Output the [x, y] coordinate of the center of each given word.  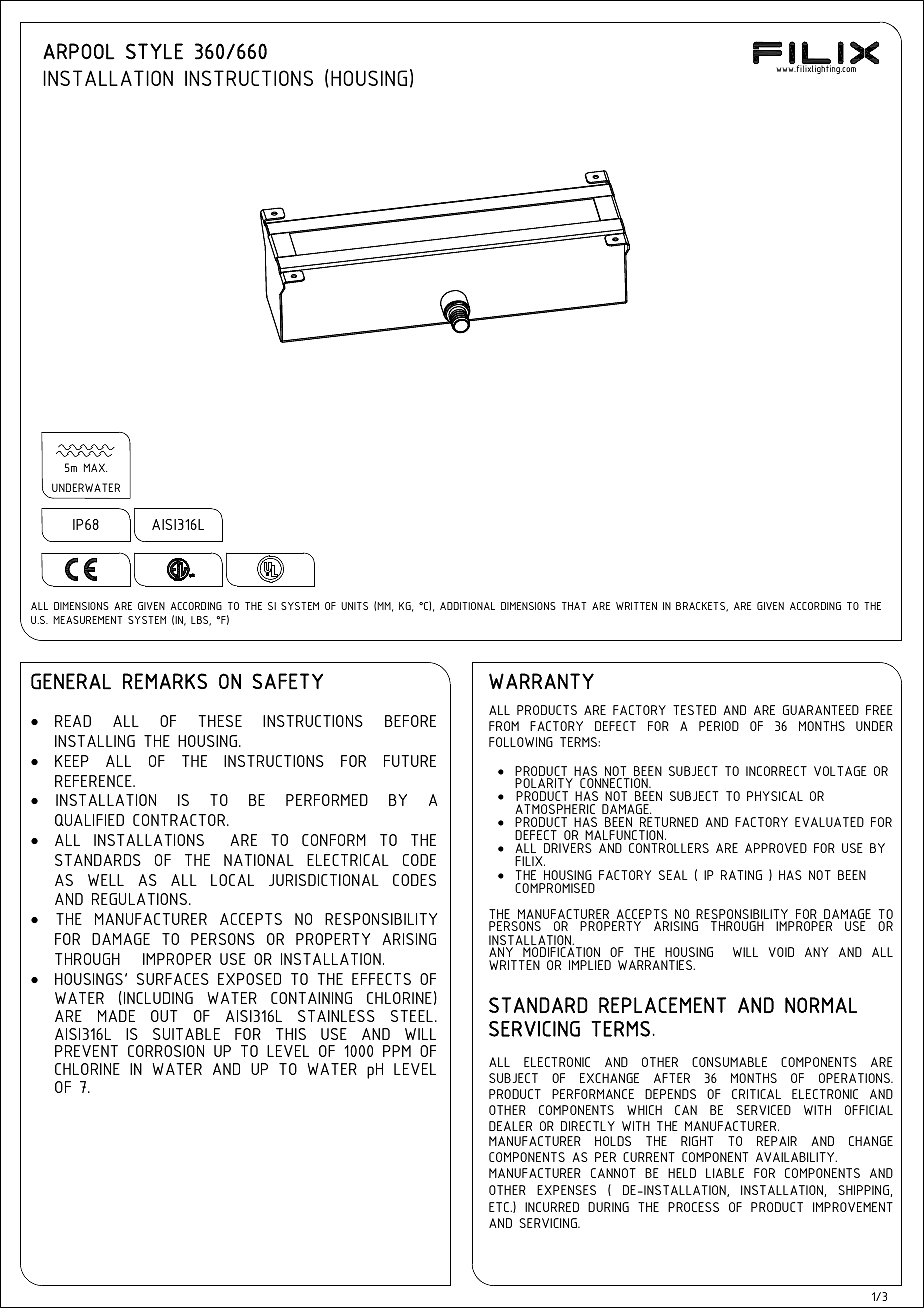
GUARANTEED [821, 710]
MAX [95, 467]
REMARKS [165, 681]
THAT [574, 606]
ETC [500, 1207]
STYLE [154, 51]
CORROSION [166, 1051]
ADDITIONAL [467, 606]
